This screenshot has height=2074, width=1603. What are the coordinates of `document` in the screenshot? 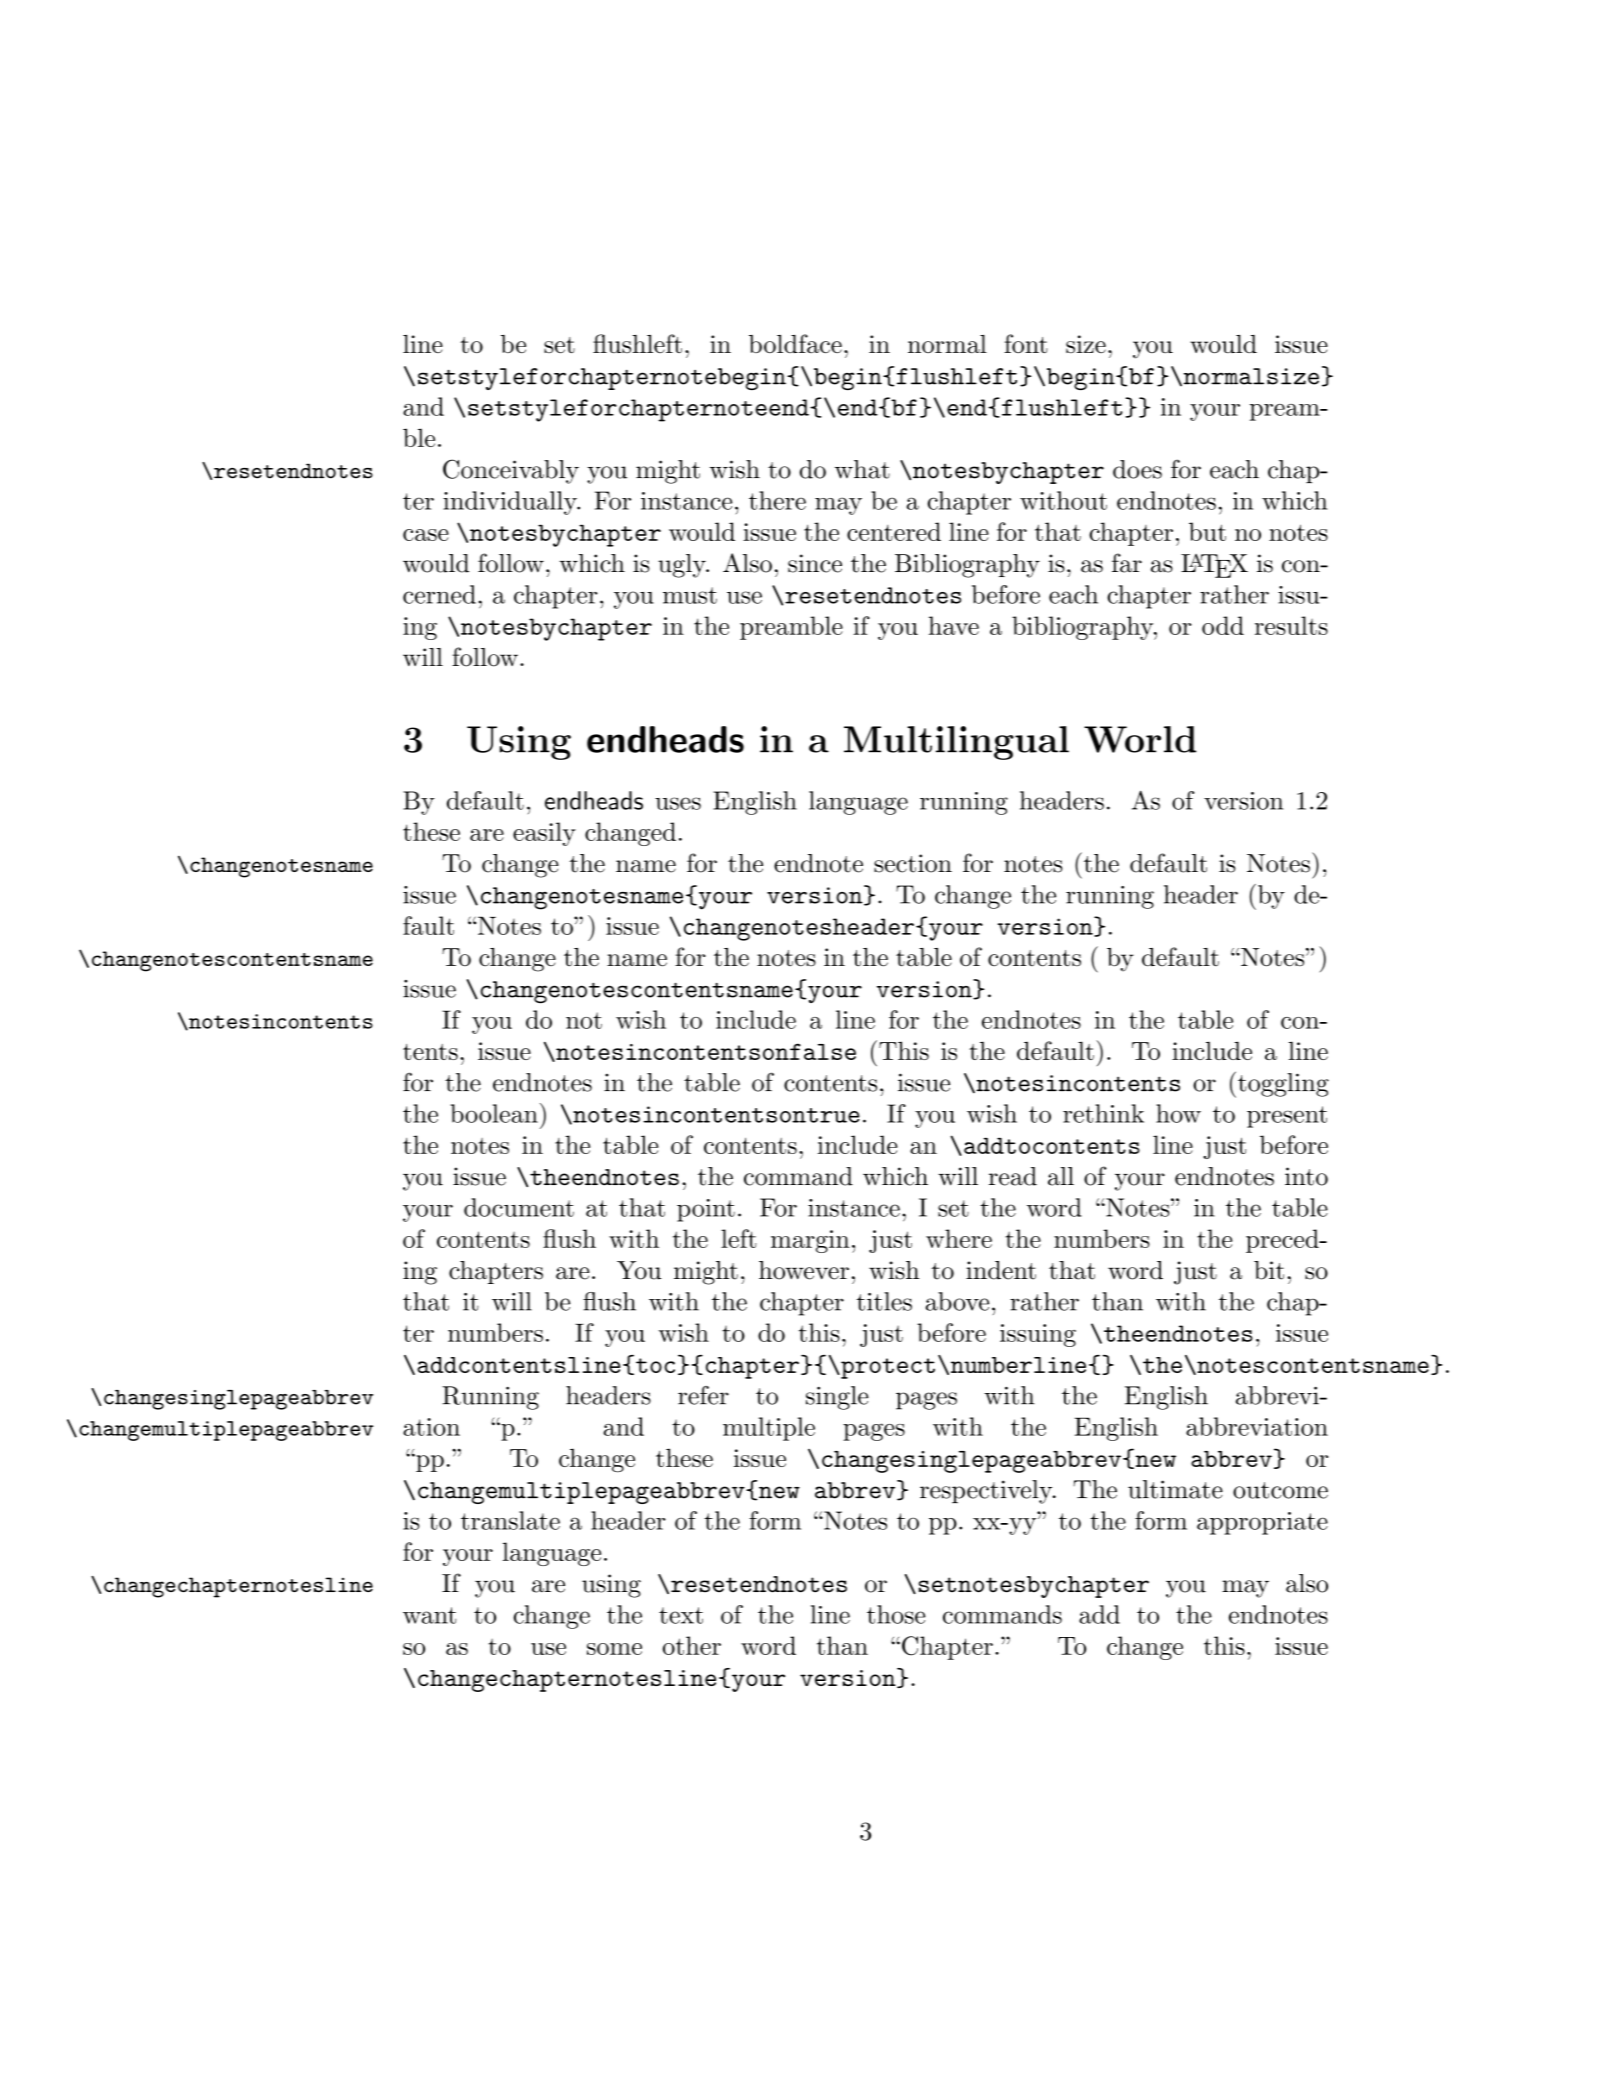 It's located at (519, 1207).
